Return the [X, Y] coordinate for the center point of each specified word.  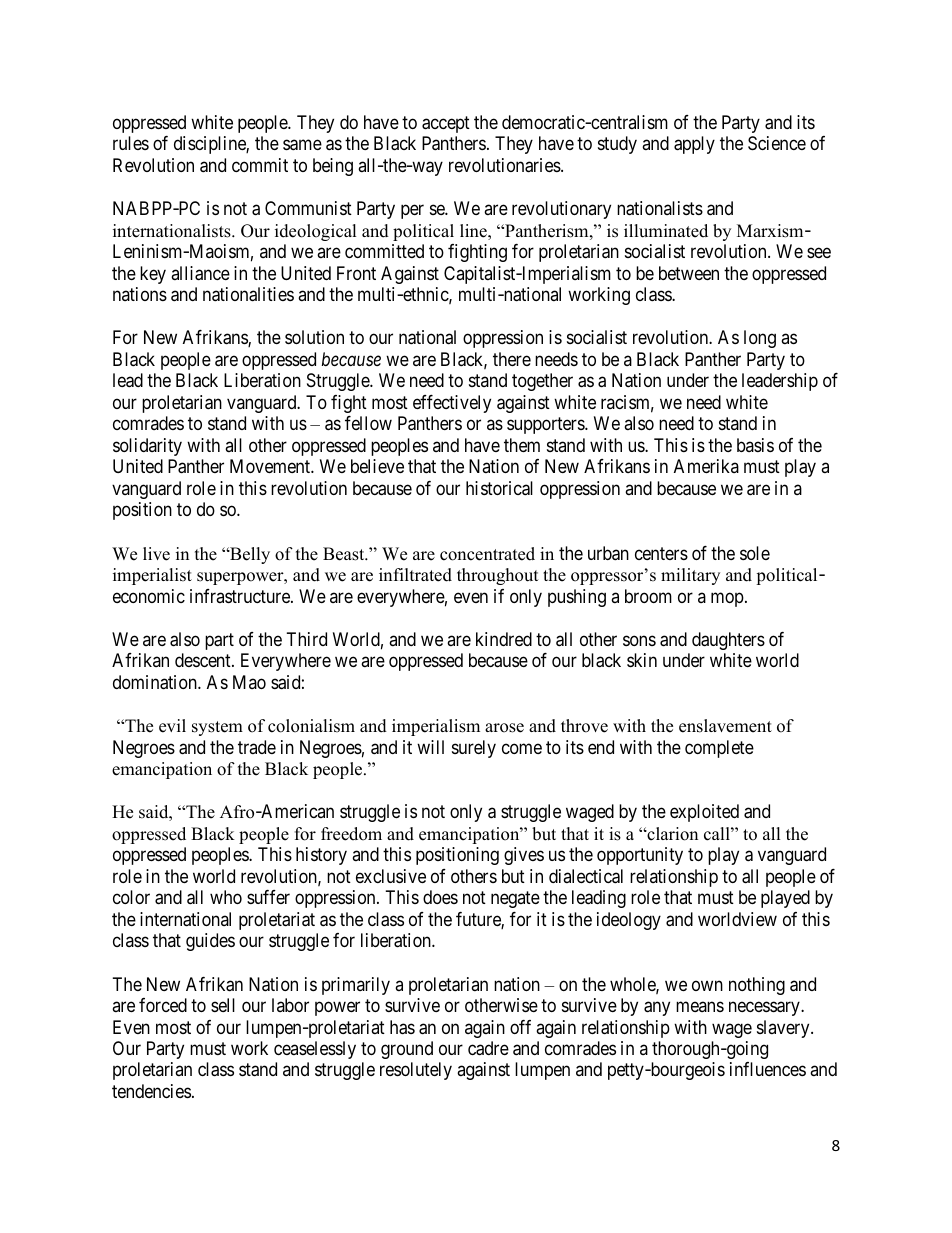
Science [777, 143]
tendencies [151, 1091]
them [522, 445]
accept [446, 124]
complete [719, 749]
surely [474, 749]
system [217, 728]
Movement [271, 466]
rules [131, 143]
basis [755, 445]
